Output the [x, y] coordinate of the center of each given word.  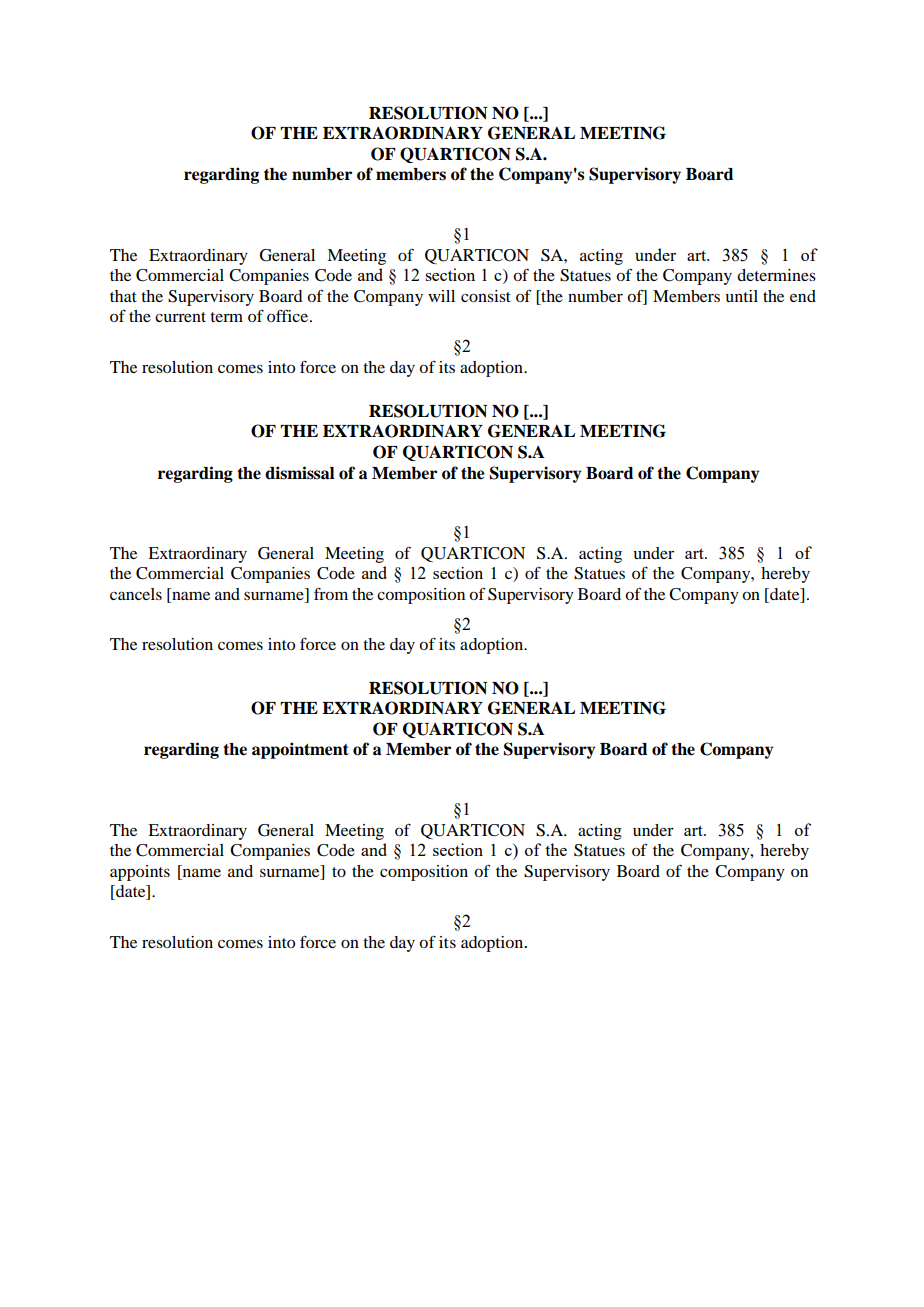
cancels [136, 594]
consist [486, 296]
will [441, 296]
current [180, 317]
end [803, 296]
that [123, 296]
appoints [140, 873]
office [289, 315]
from [331, 593]
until [741, 296]
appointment [300, 750]
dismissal [300, 473]
